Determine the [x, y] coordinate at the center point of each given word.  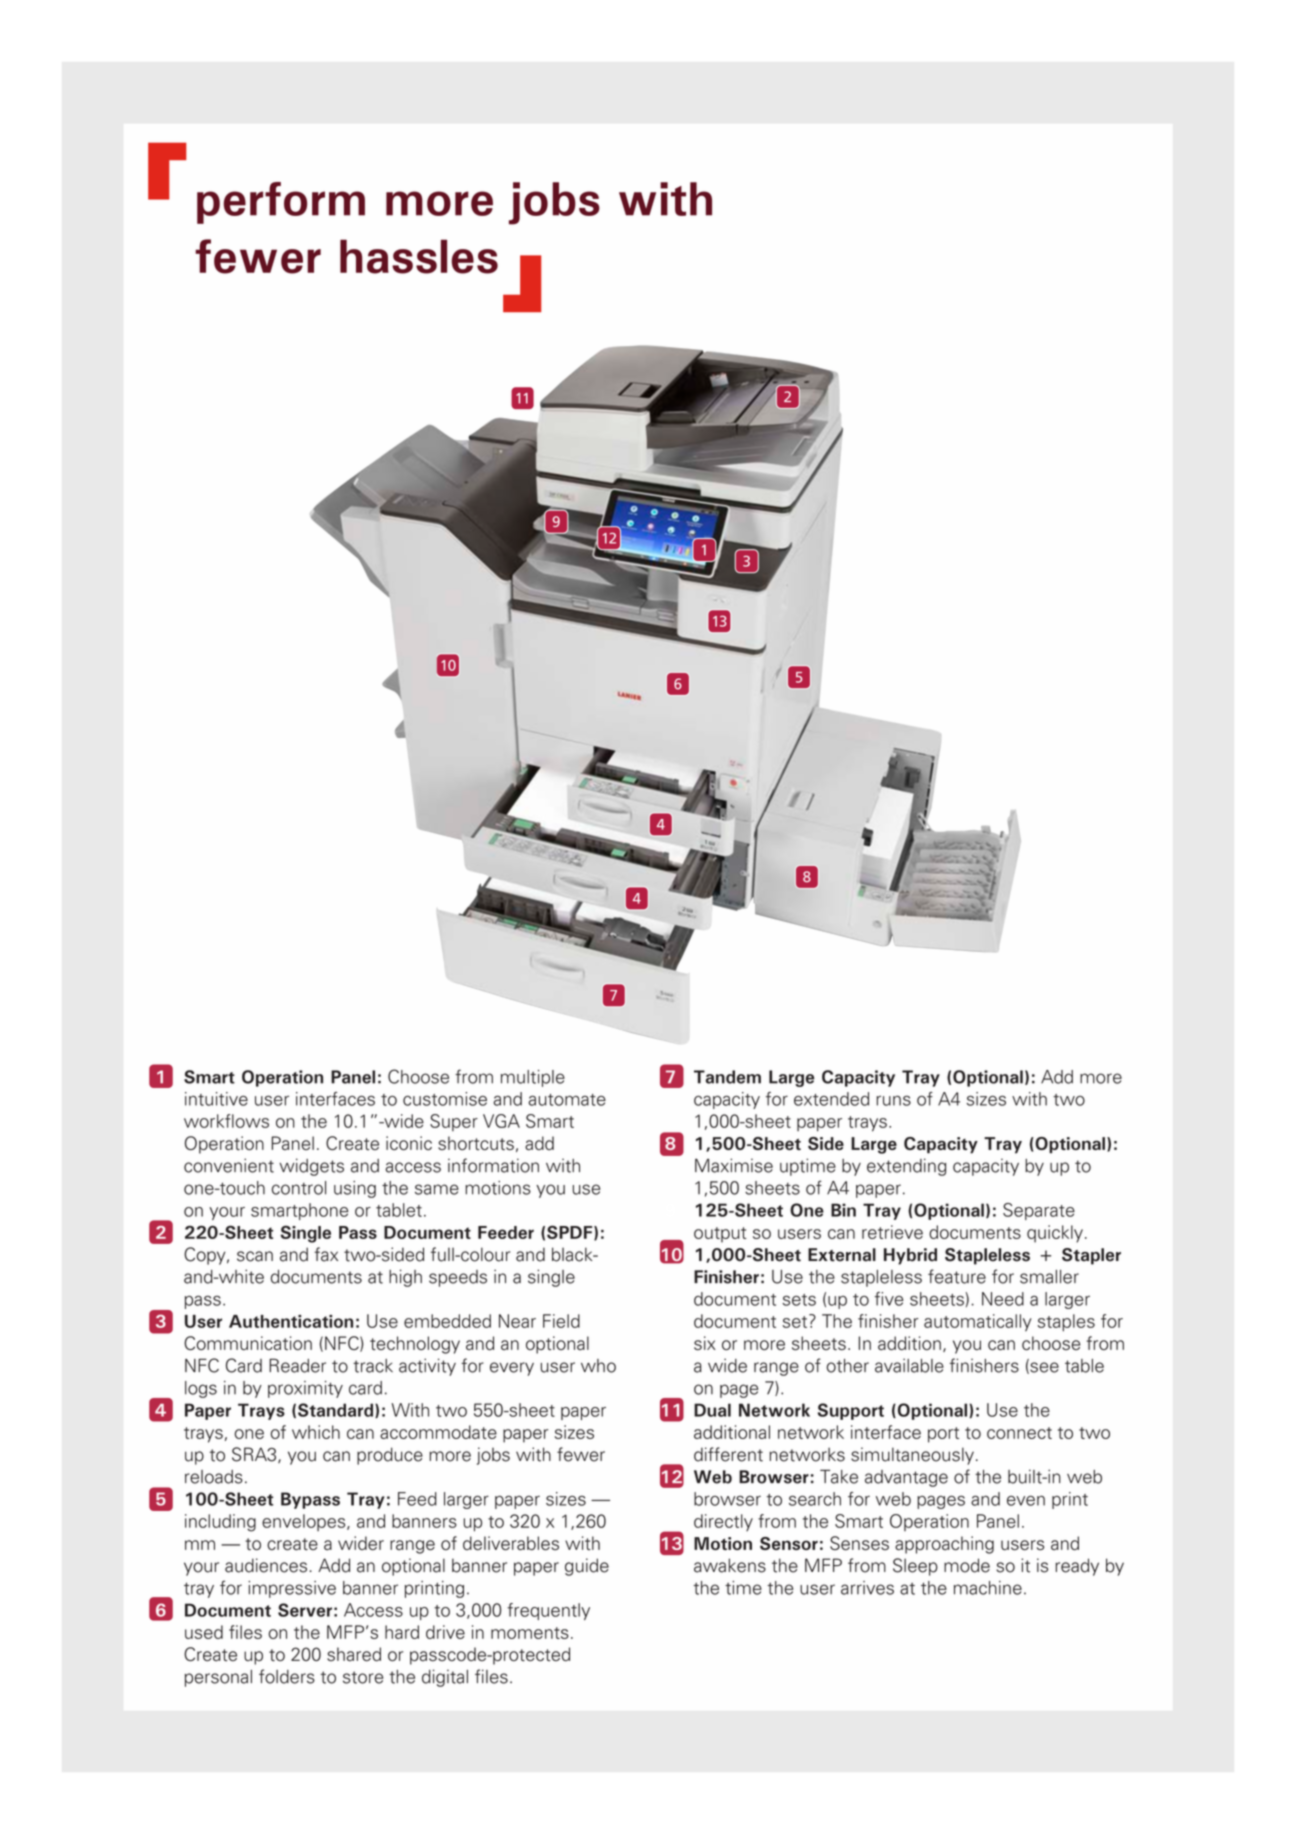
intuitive [216, 1099]
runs [893, 1100]
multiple [533, 1078]
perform [281, 203]
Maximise [734, 1165]
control [299, 1188]
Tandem [727, 1077]
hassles [419, 256]
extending [906, 1167]
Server [305, 1610]
